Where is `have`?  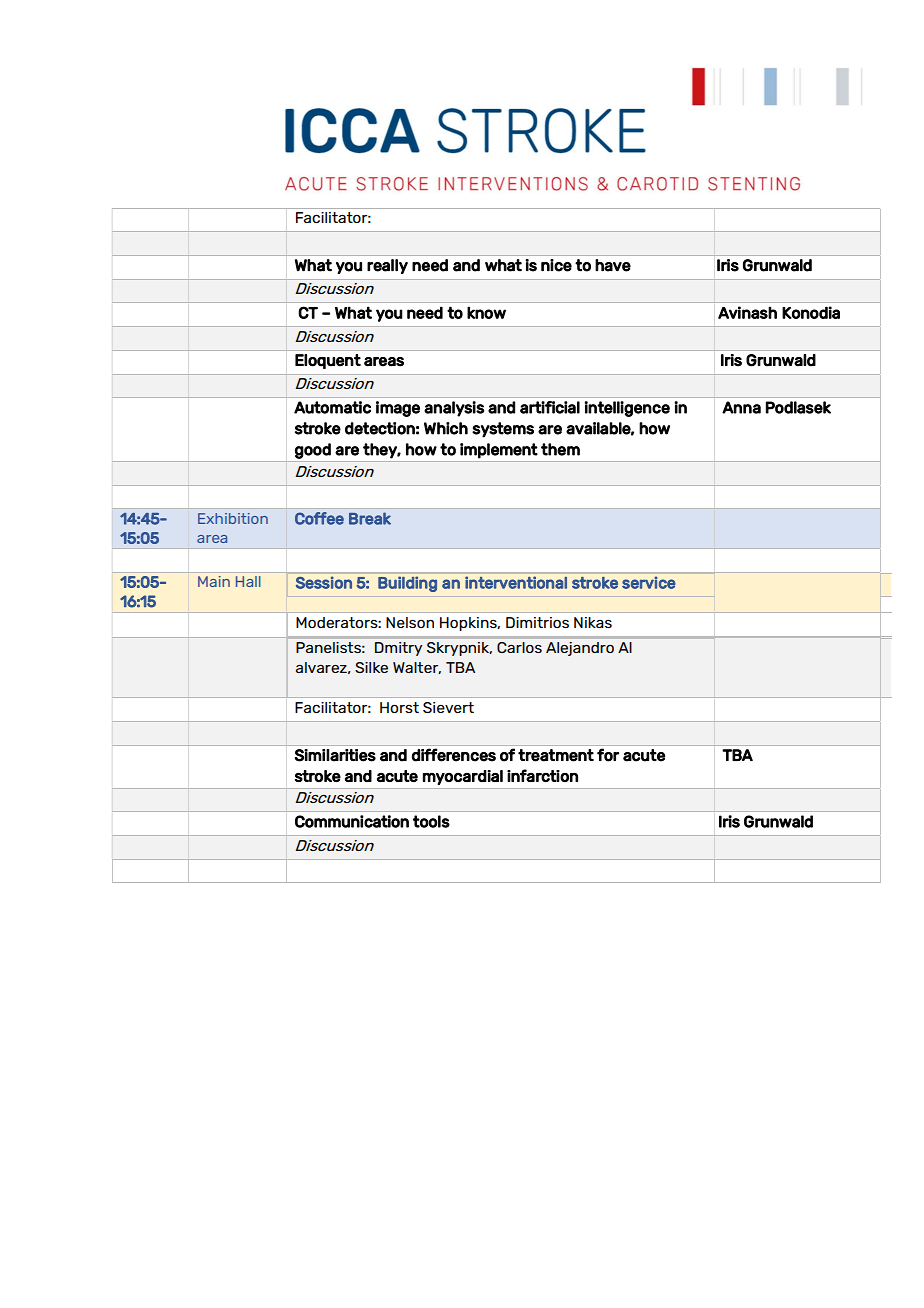
have is located at coordinates (613, 265).
